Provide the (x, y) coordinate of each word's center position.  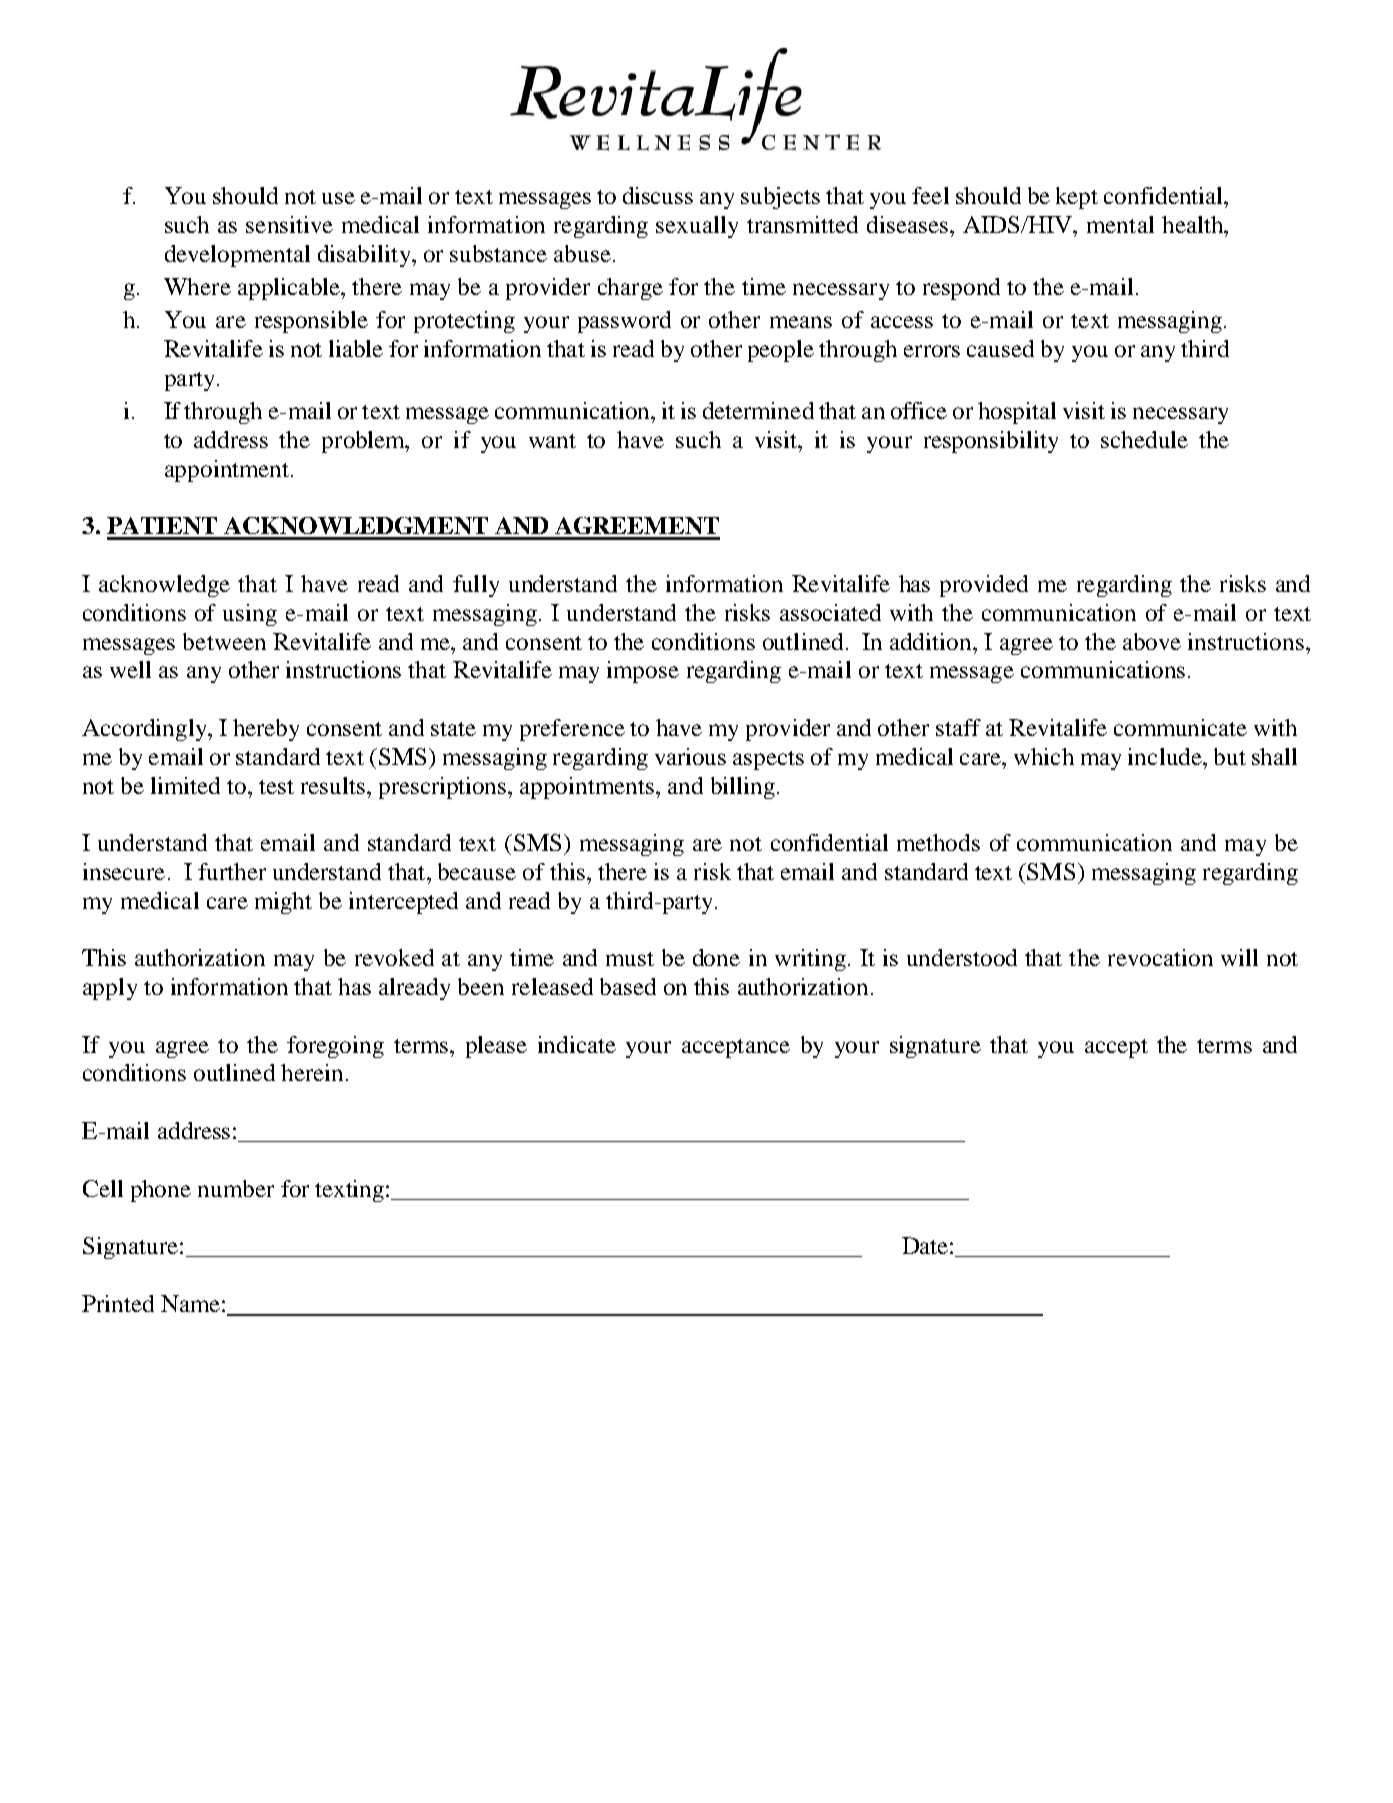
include (1166, 756)
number (236, 1188)
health (1194, 224)
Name (190, 1303)
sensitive (289, 224)
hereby (266, 730)
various (690, 756)
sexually (697, 227)
